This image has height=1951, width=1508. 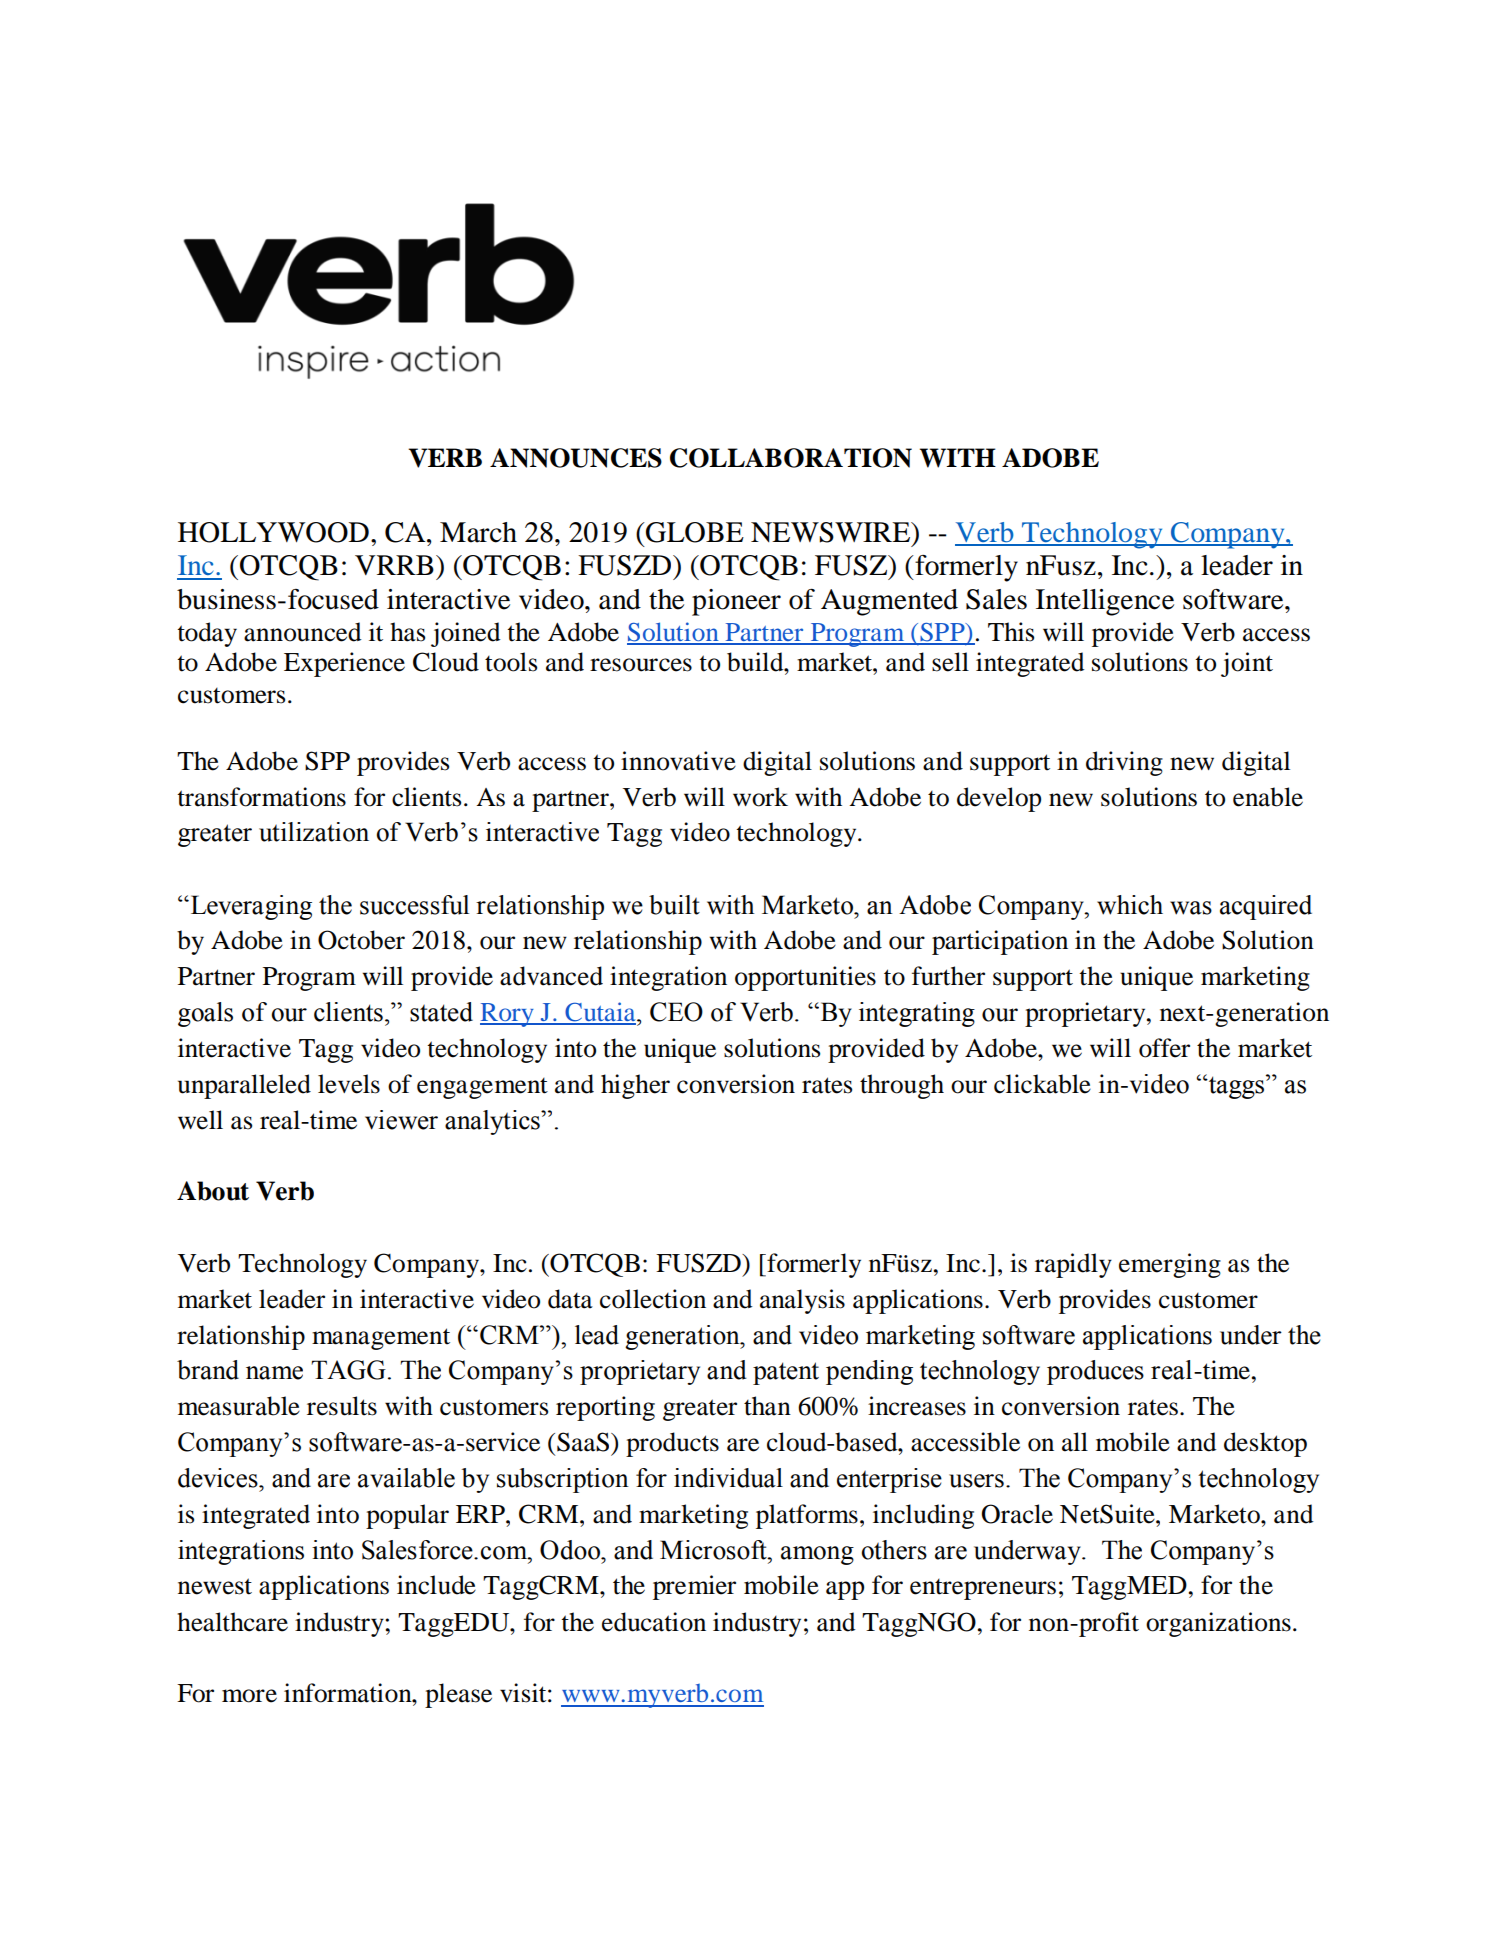 I want to click on Intelligence, so click(x=1105, y=602).
